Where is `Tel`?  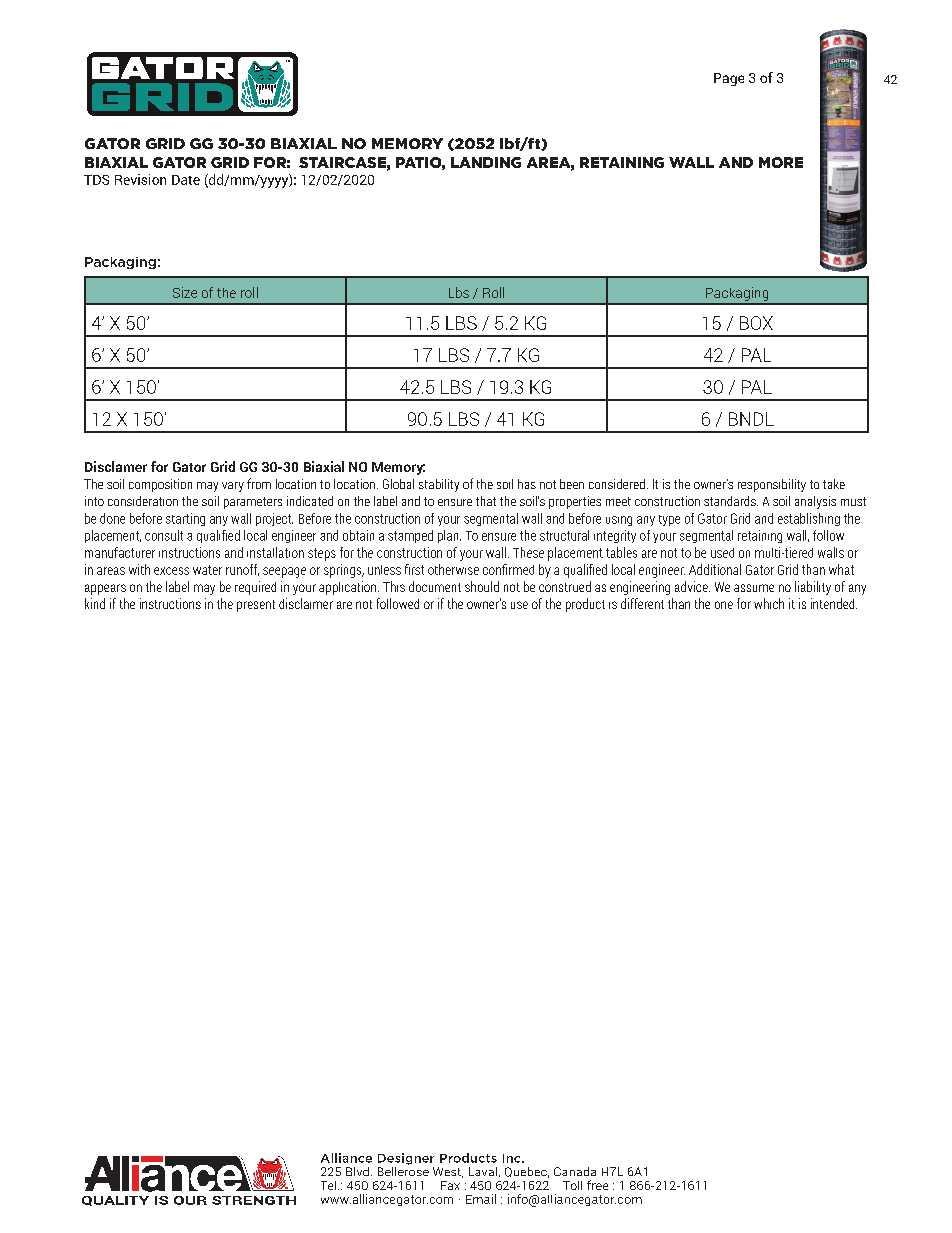 Tel is located at coordinates (328, 1185).
